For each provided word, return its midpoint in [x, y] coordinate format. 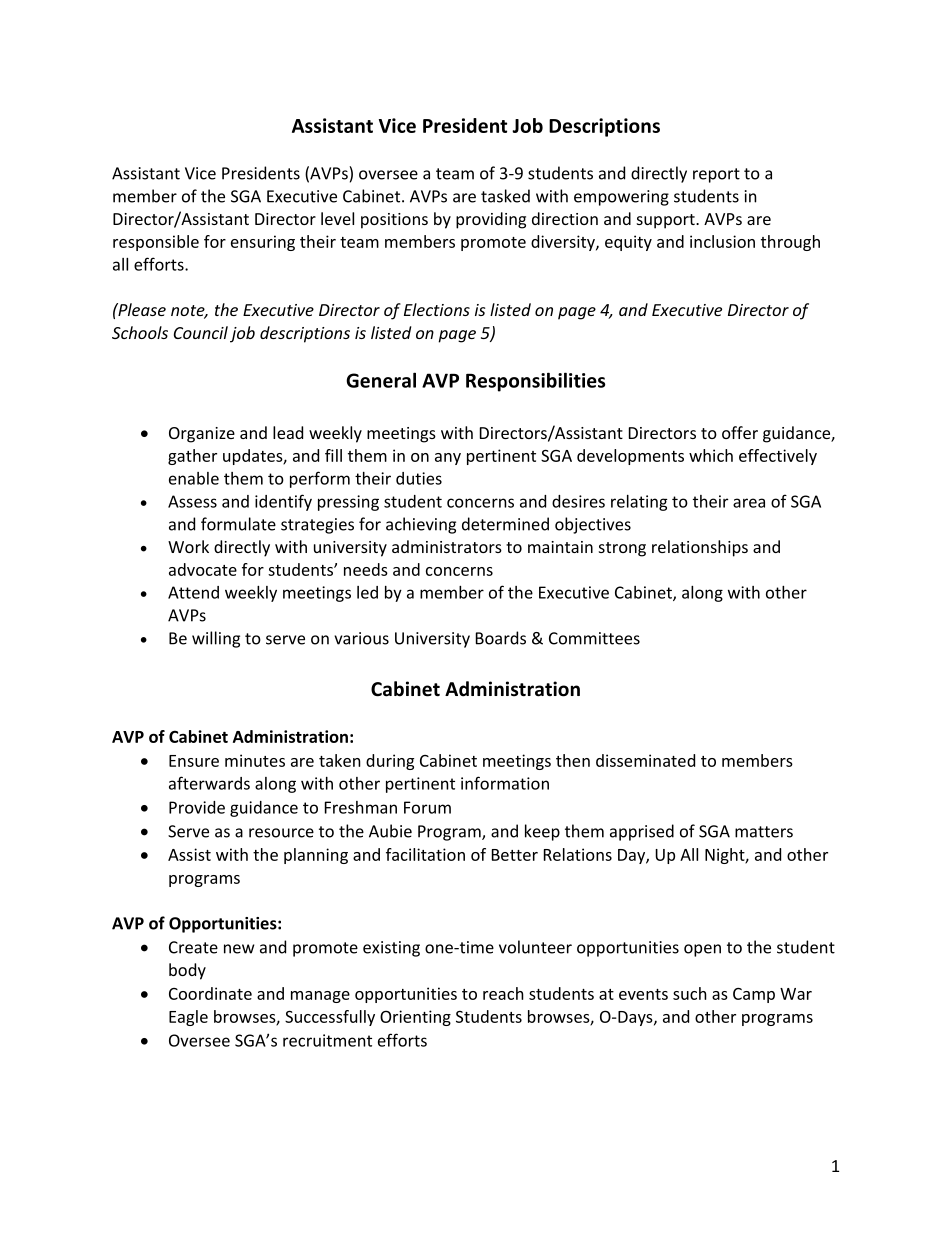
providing [491, 220]
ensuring [263, 243]
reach [503, 993]
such [690, 993]
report [716, 175]
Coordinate [210, 993]
